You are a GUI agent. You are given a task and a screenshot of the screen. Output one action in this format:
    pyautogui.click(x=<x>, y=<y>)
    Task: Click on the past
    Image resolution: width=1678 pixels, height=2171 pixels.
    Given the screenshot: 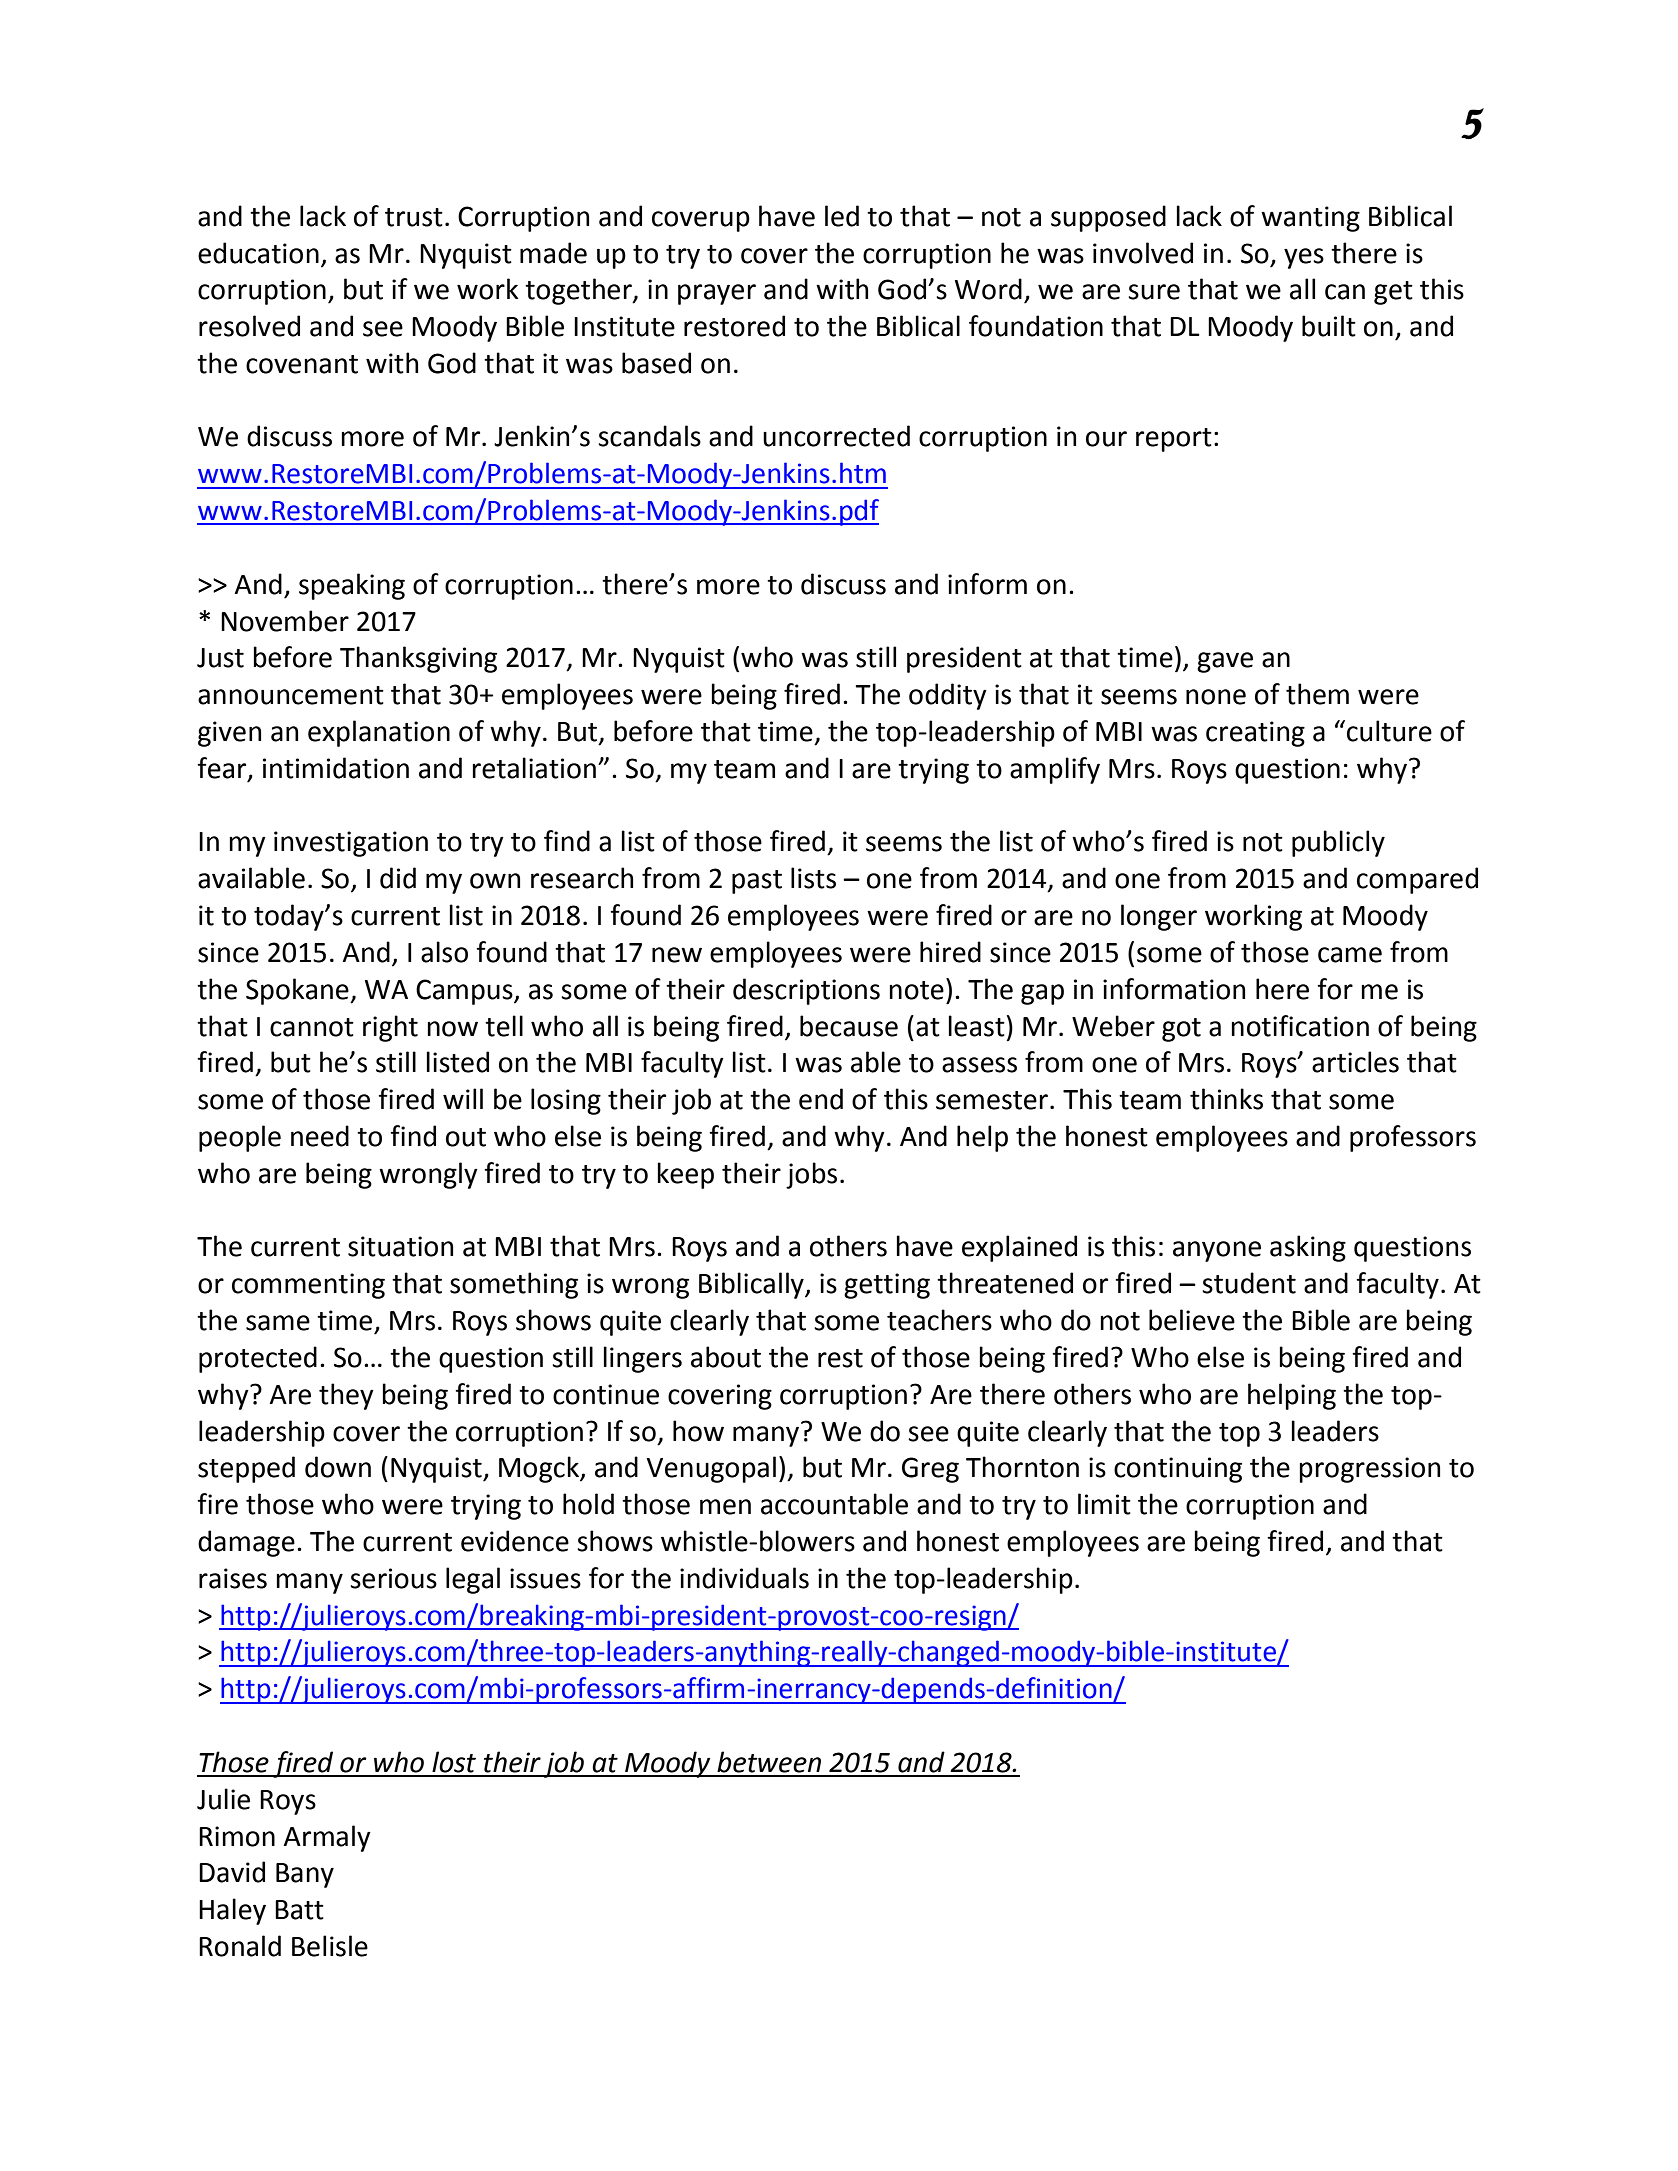 What is the action you would take?
    pyautogui.click(x=757, y=882)
